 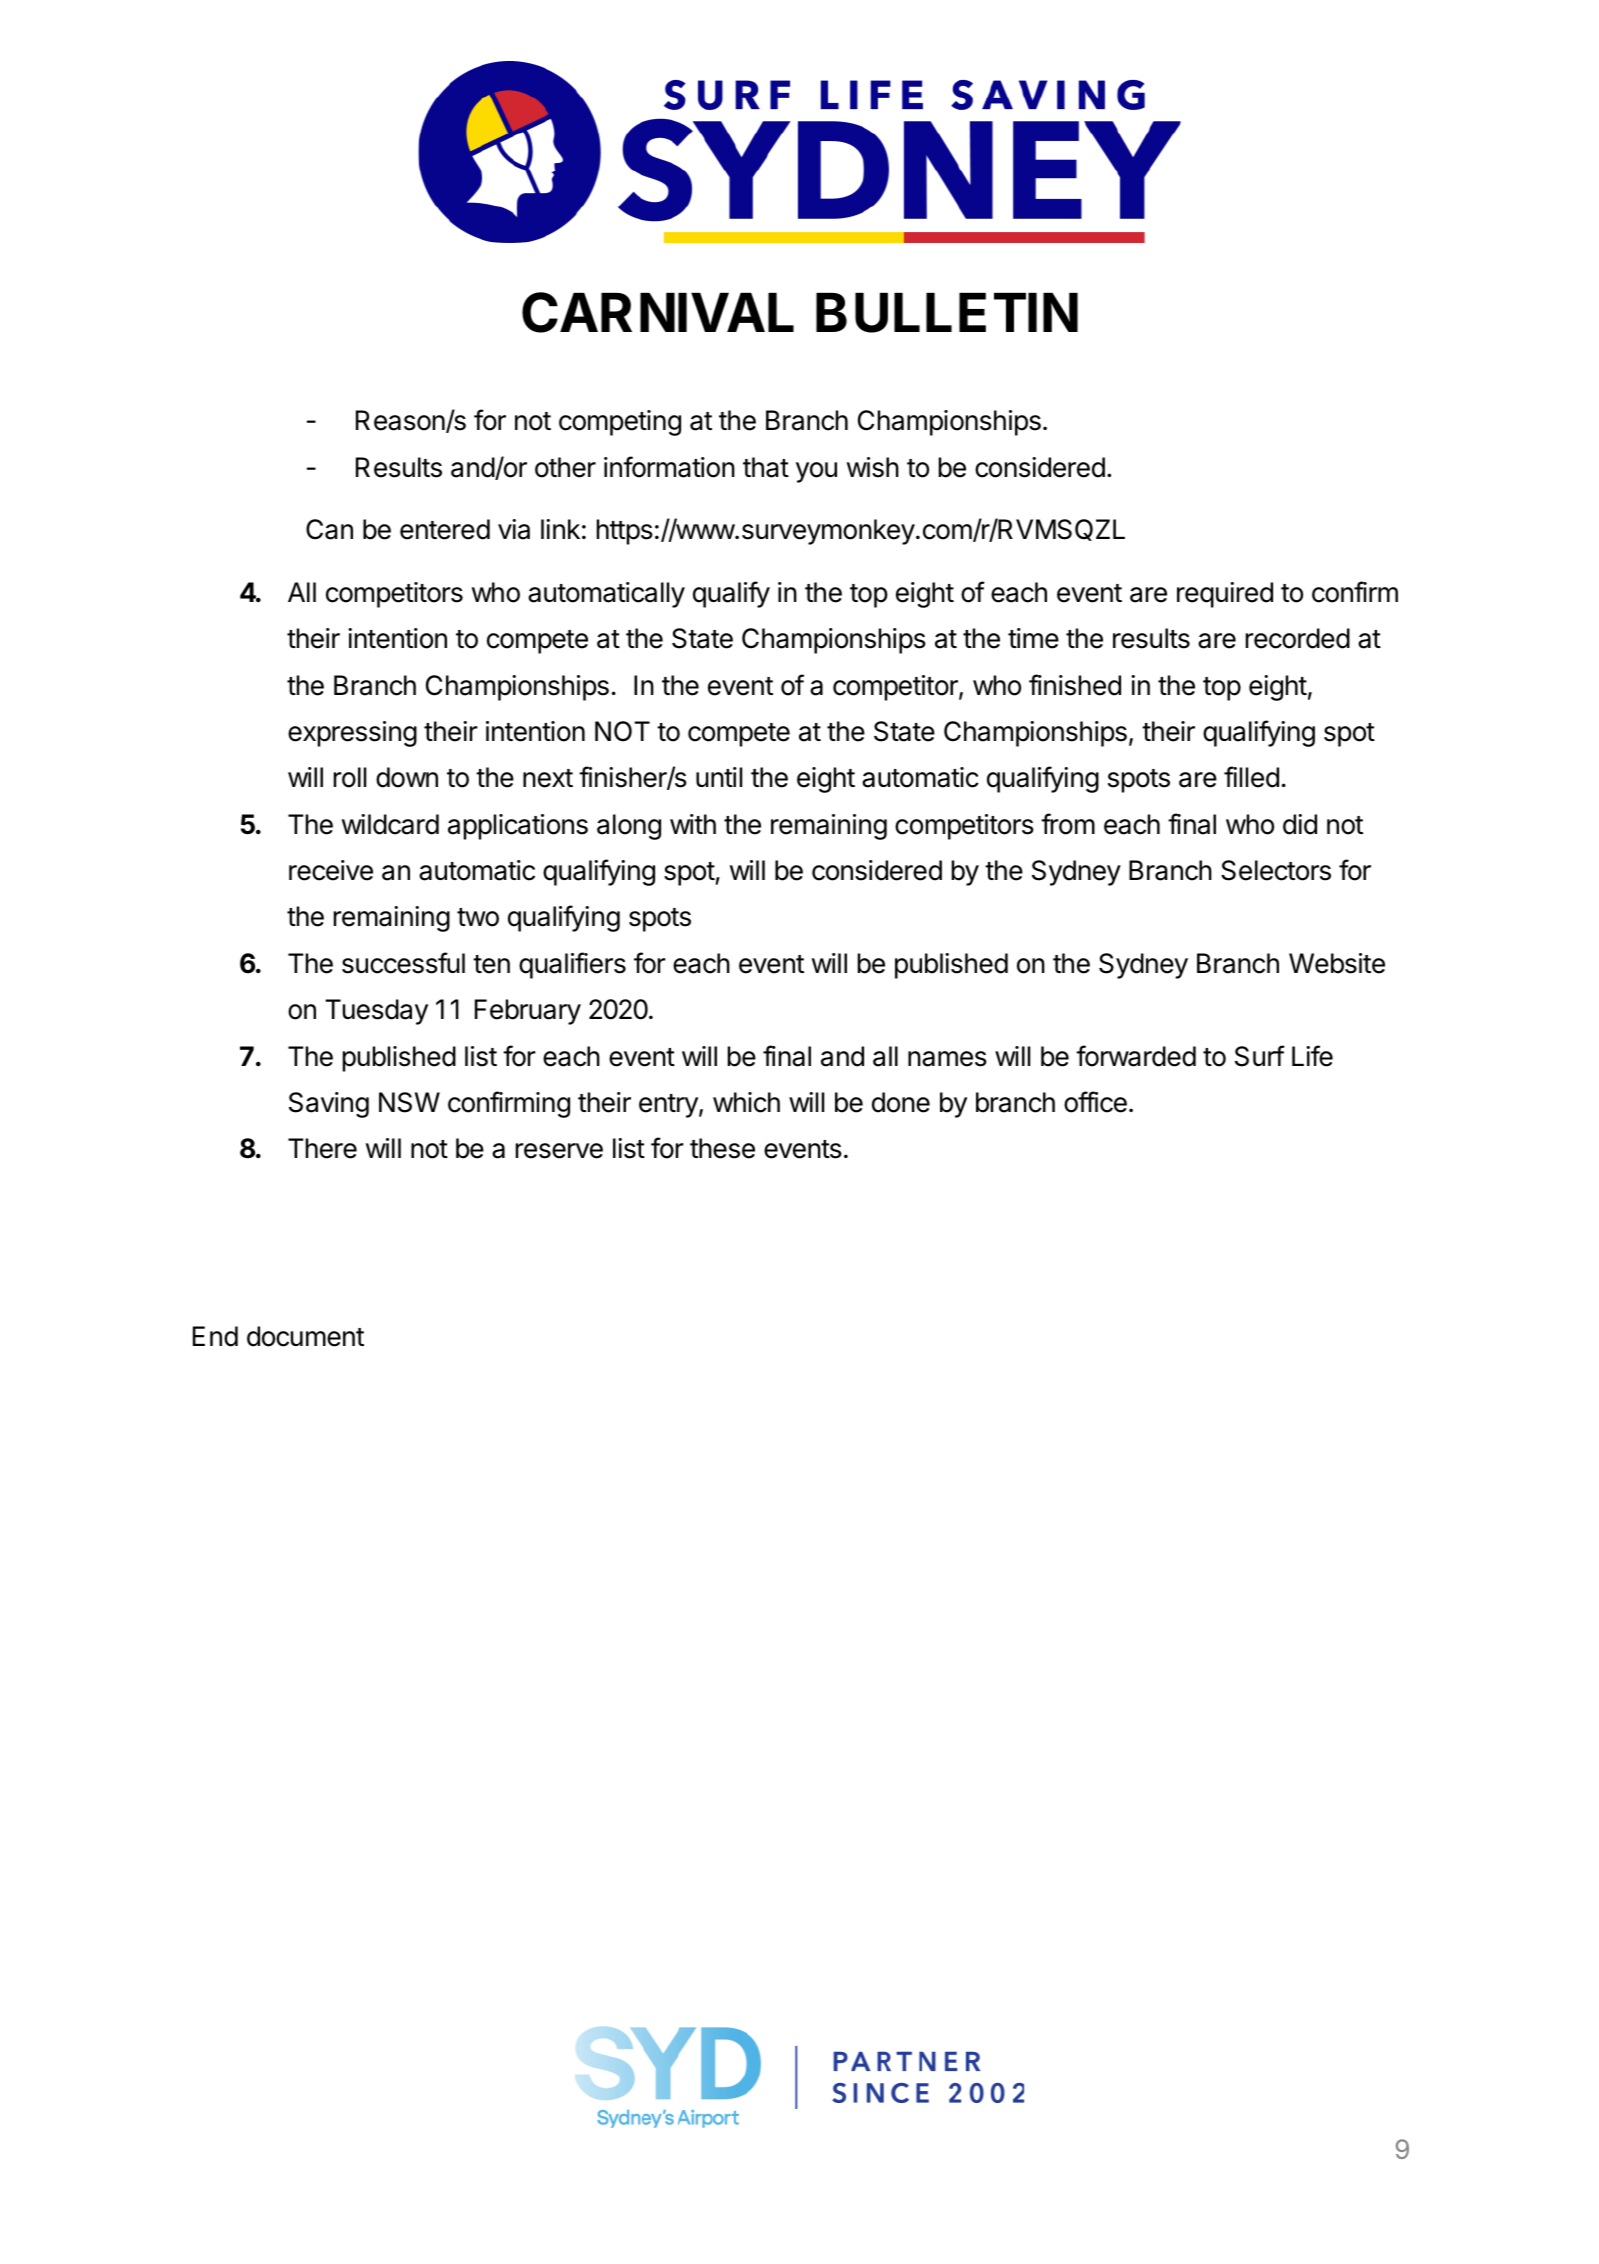 I want to click on wildcard, so click(x=390, y=824).
